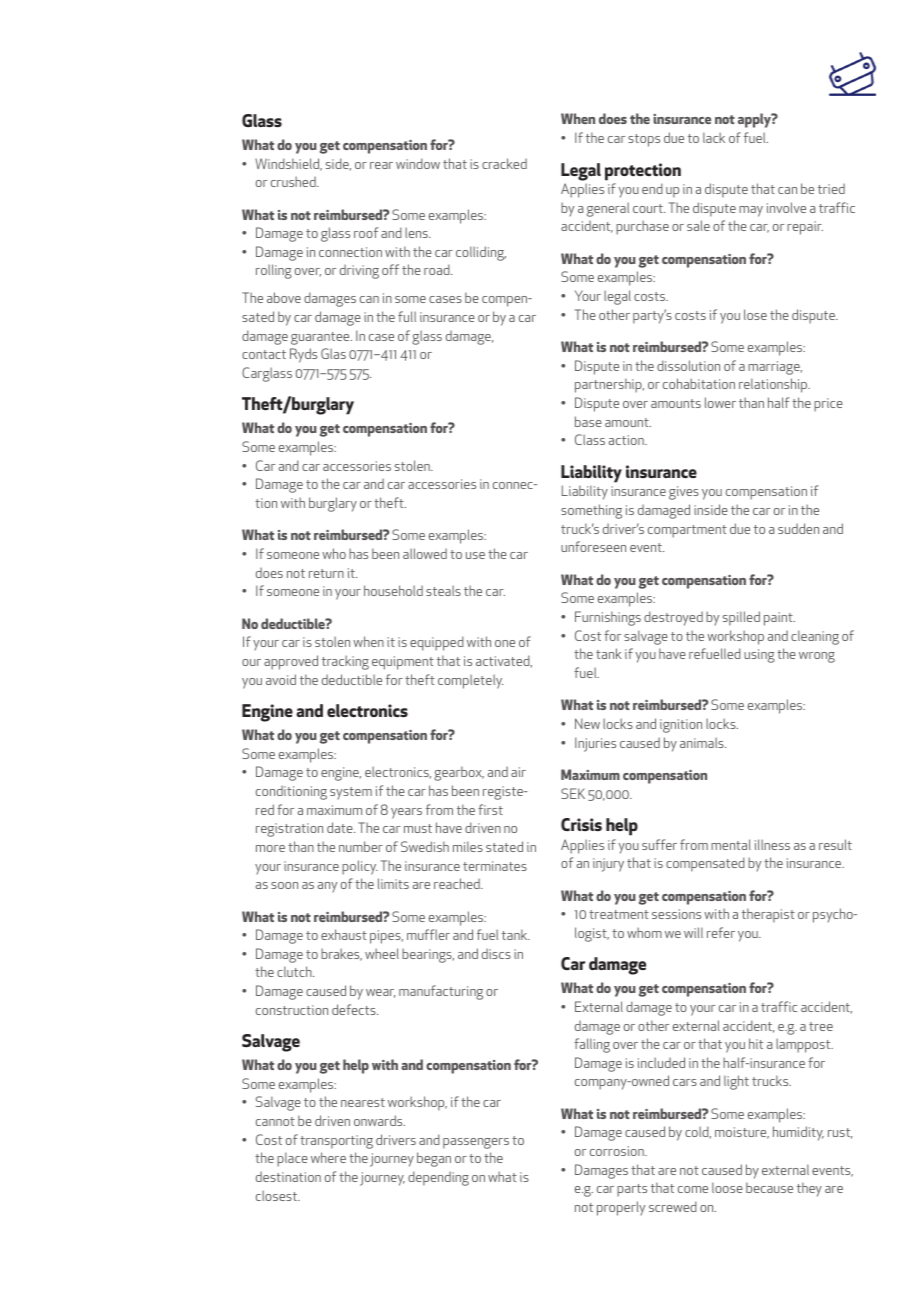 Image resolution: width=924 pixels, height=1308 pixels. I want to click on involve, so click(786, 207).
